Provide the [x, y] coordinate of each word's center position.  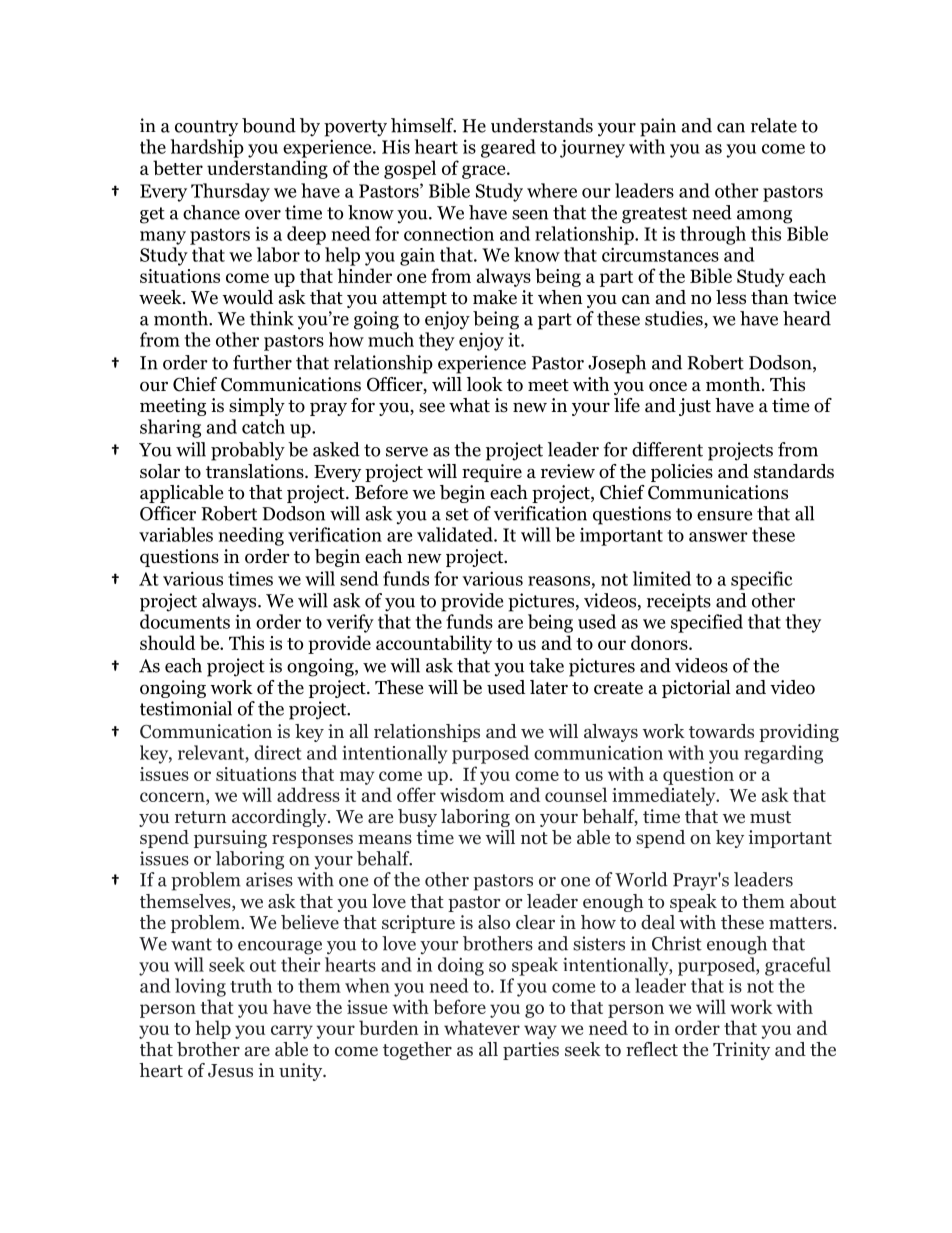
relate [774, 125]
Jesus [230, 1071]
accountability [434, 644]
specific [762, 580]
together [417, 1051]
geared [508, 148]
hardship [207, 148]
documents [185, 621]
